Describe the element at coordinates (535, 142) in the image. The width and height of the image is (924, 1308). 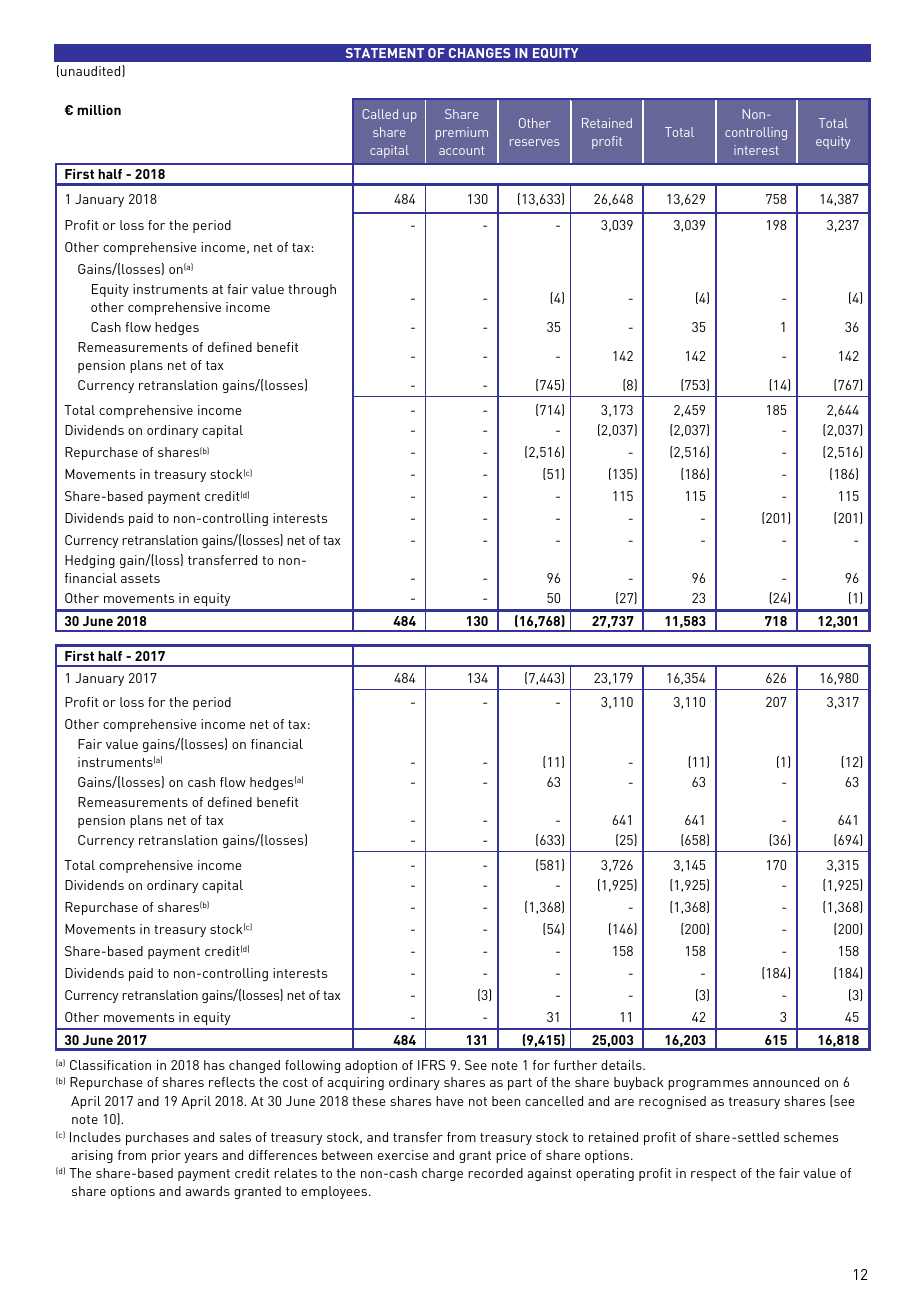
I see `reserves` at that location.
